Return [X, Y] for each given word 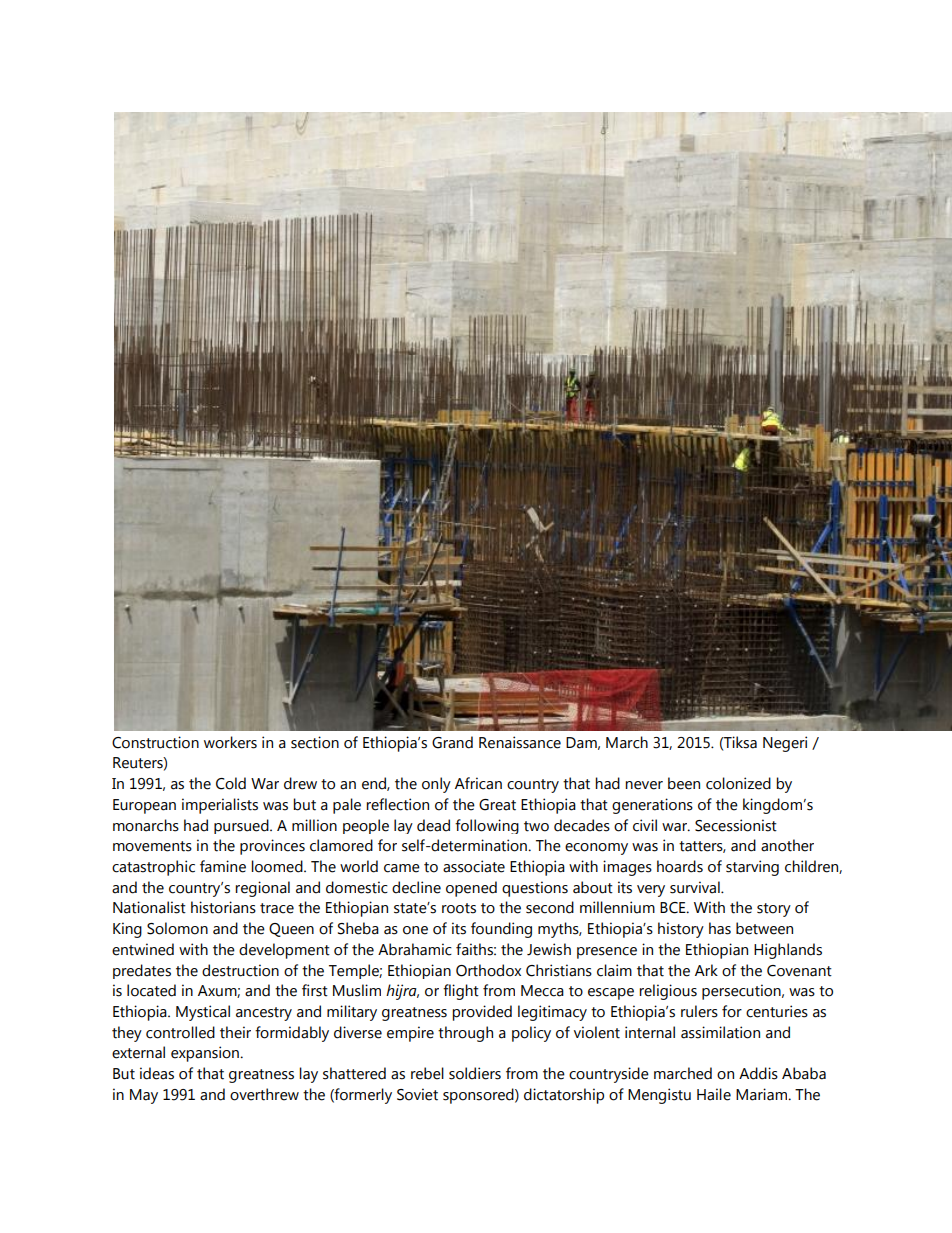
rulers [699, 1011]
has [720, 928]
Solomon [177, 928]
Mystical [203, 1013]
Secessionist [736, 825]
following [487, 826]
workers [230, 742]
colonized [738, 783]
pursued [242, 826]
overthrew [264, 1094]
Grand [452, 742]
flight [461, 992]
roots [459, 908]
